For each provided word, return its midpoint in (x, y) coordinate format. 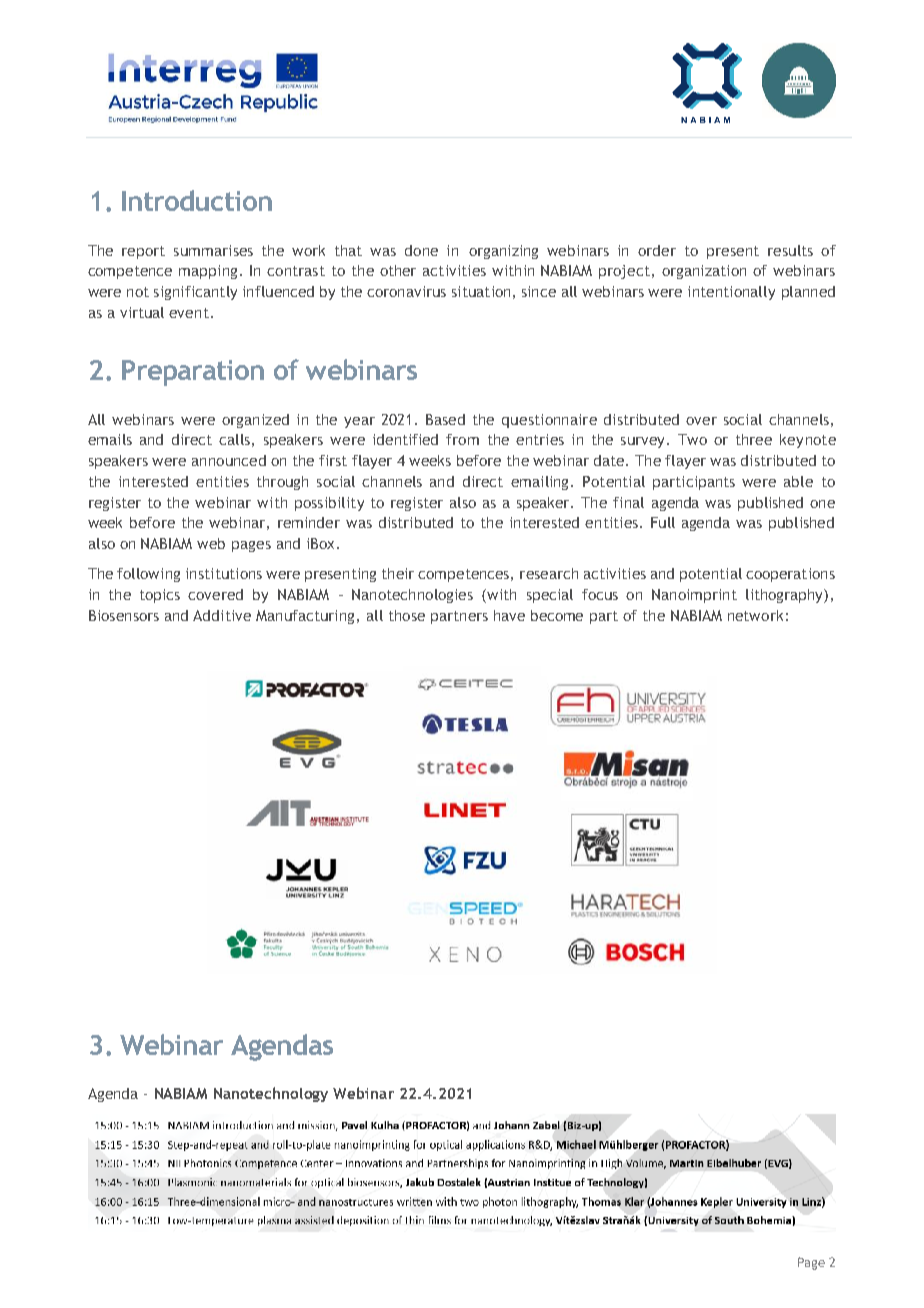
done (421, 250)
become (557, 615)
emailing (541, 483)
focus (600, 594)
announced (229, 460)
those (407, 615)
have (509, 615)
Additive (222, 615)
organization (704, 272)
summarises (213, 250)
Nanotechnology (271, 1094)
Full (663, 522)
